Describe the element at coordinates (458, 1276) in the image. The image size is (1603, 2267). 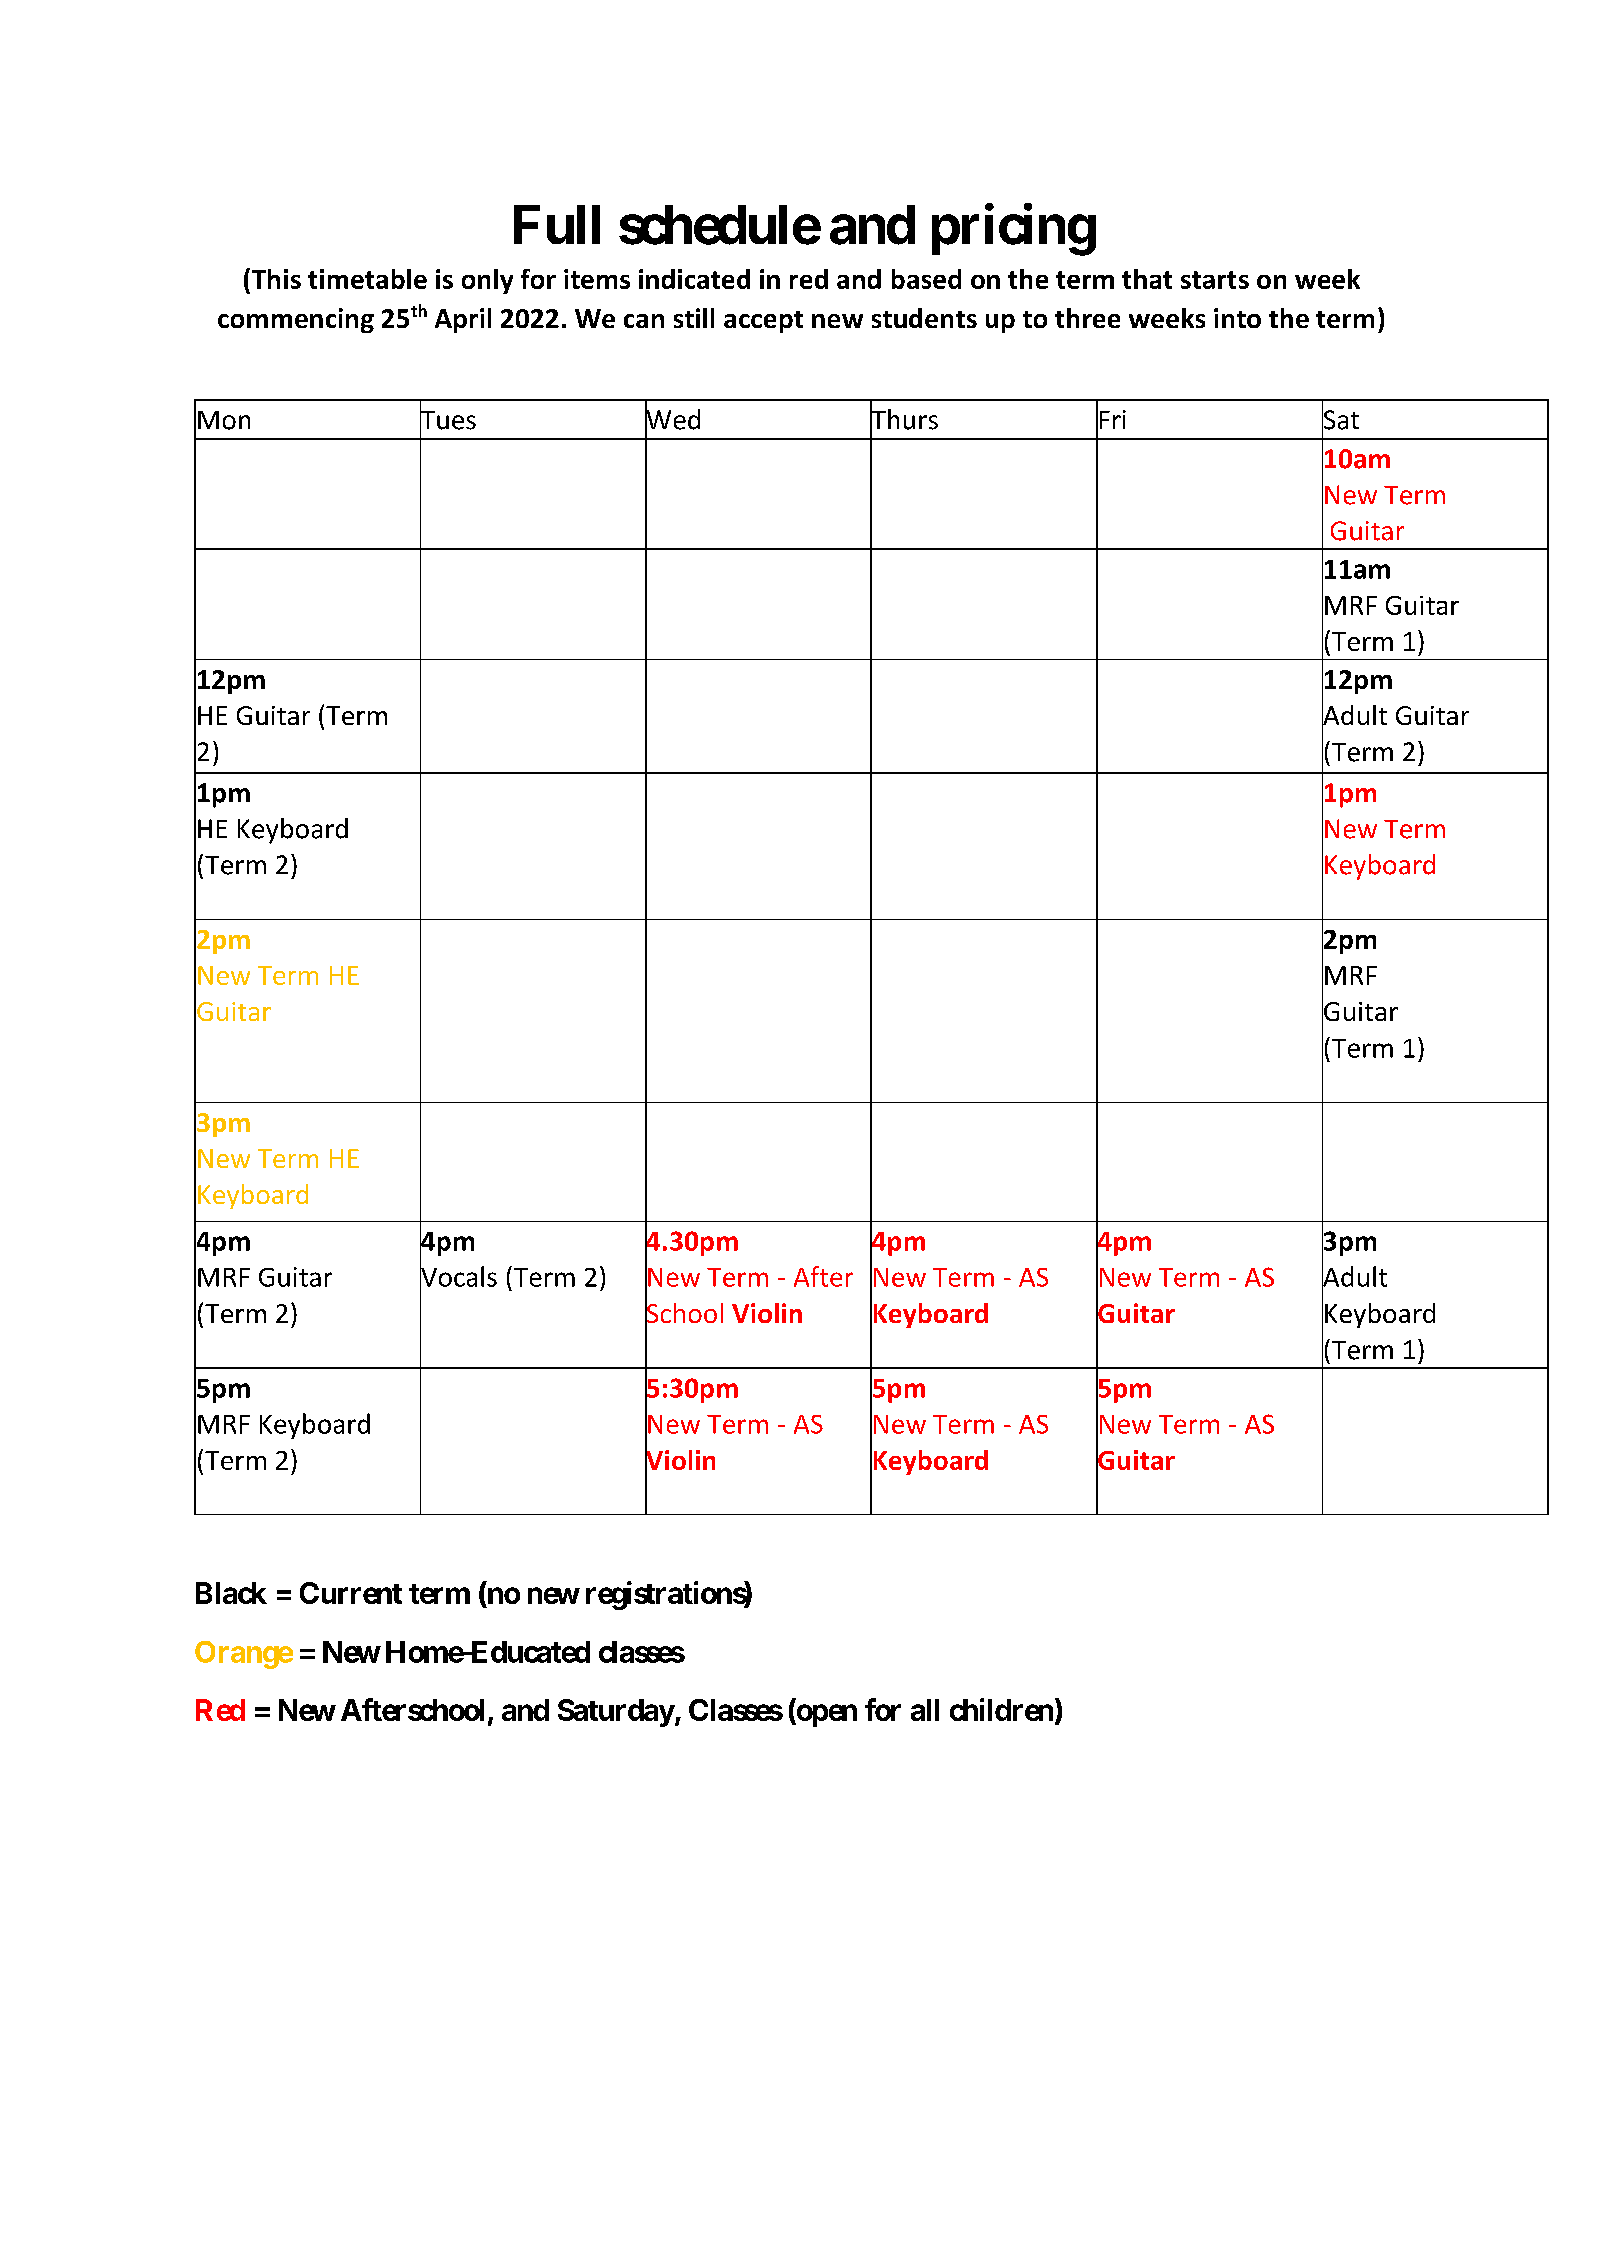
I see `Vocals` at that location.
